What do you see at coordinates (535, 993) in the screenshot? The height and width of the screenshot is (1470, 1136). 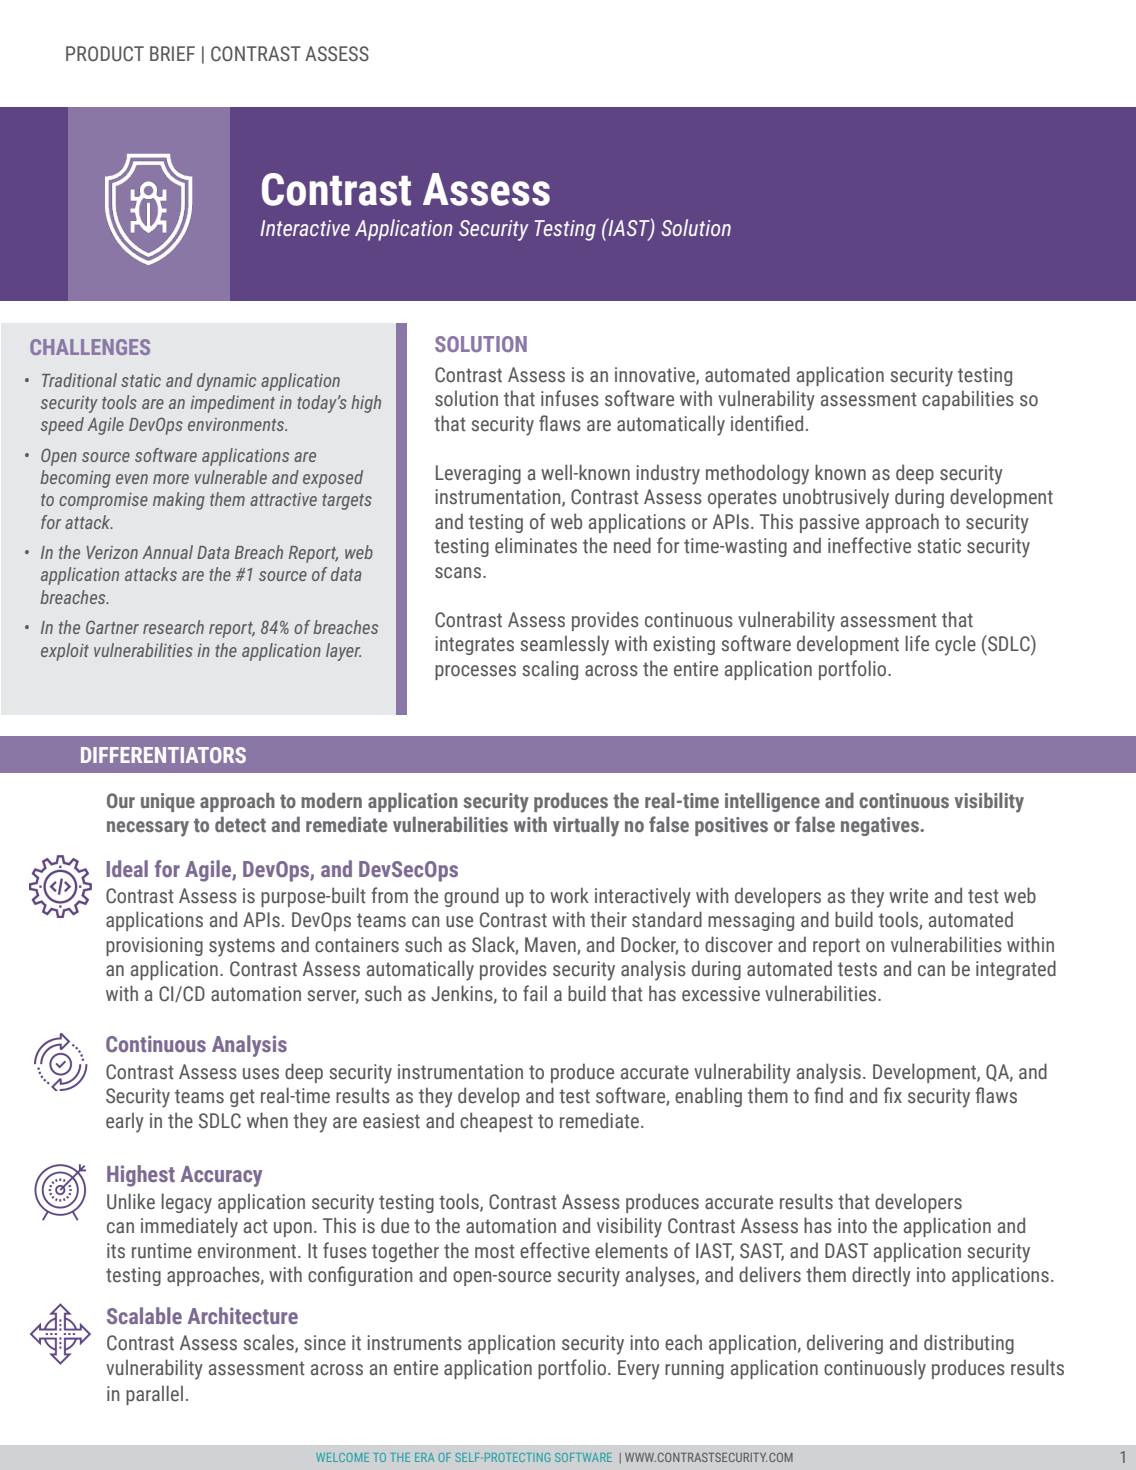 I see `fail` at bounding box center [535, 993].
